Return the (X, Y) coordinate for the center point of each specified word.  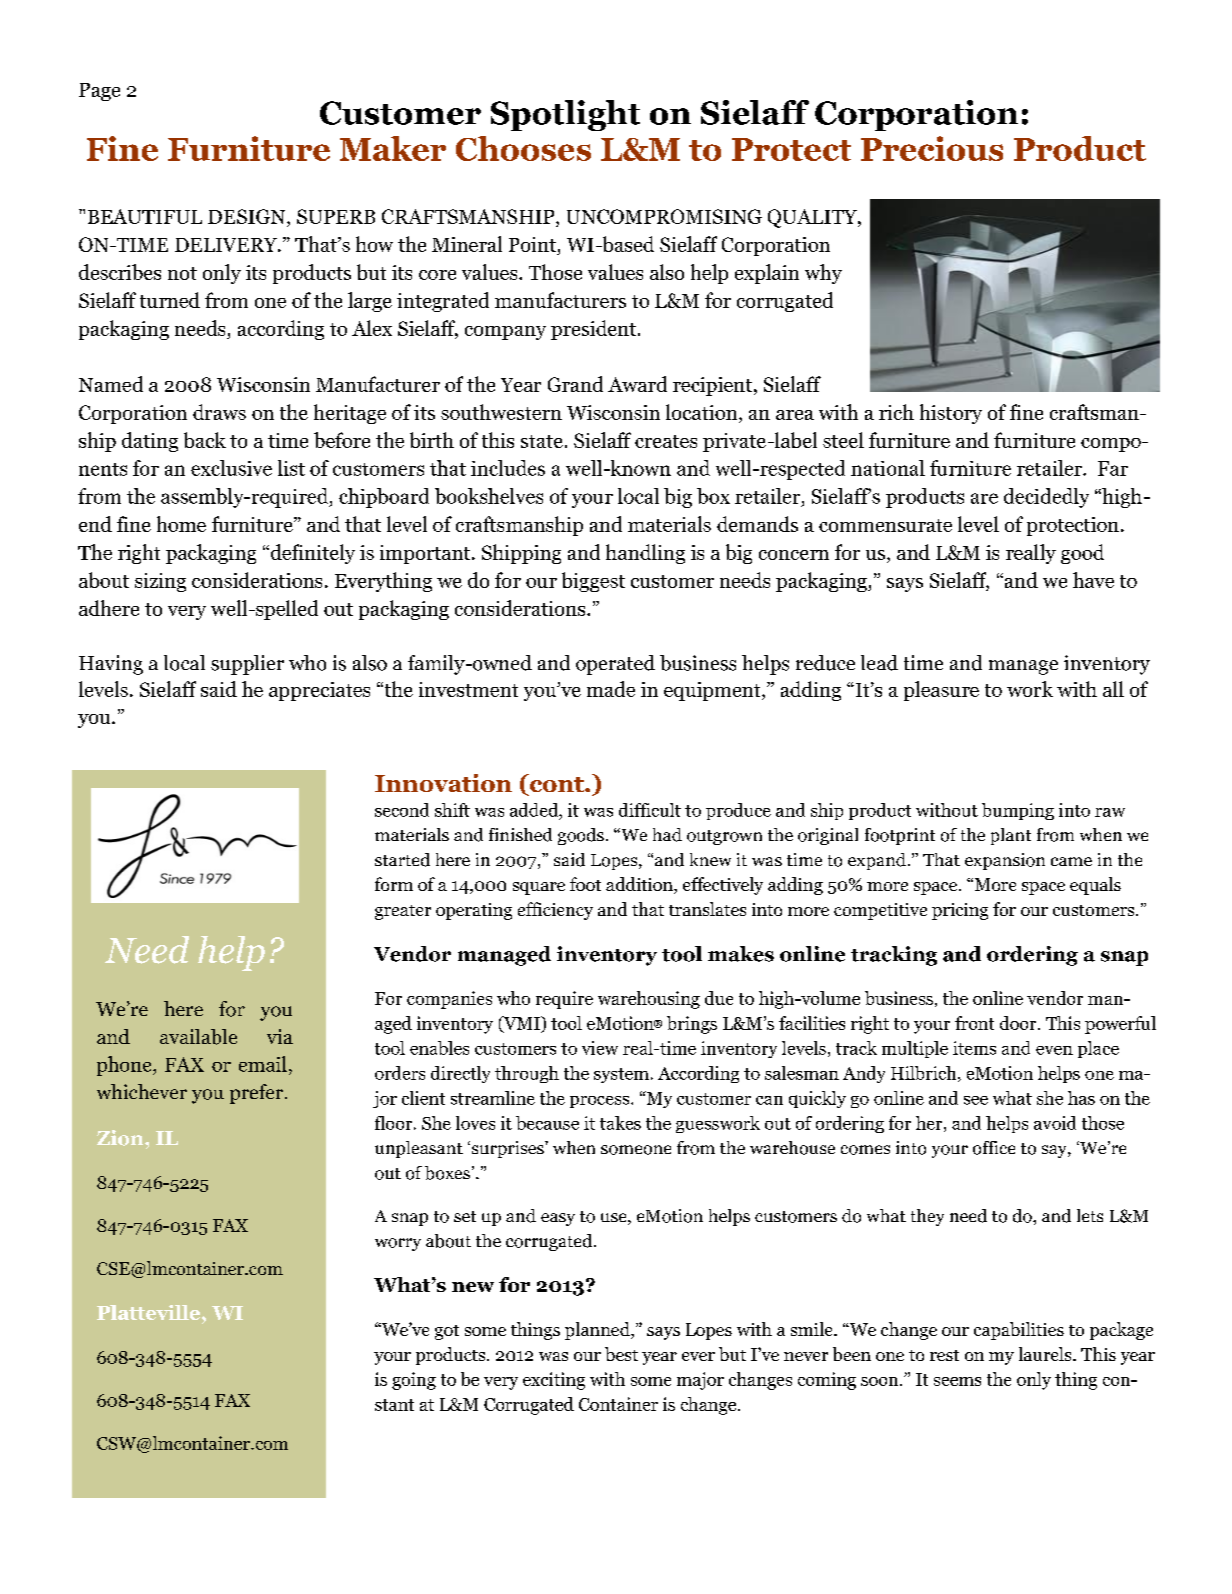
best (621, 1354)
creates (666, 441)
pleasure (941, 691)
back (205, 440)
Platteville (150, 1312)
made (611, 689)
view (600, 1048)
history (951, 414)
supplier (247, 665)
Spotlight (565, 115)
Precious (932, 148)
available (198, 1037)
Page (99, 92)
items (974, 1048)
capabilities (1019, 1331)
